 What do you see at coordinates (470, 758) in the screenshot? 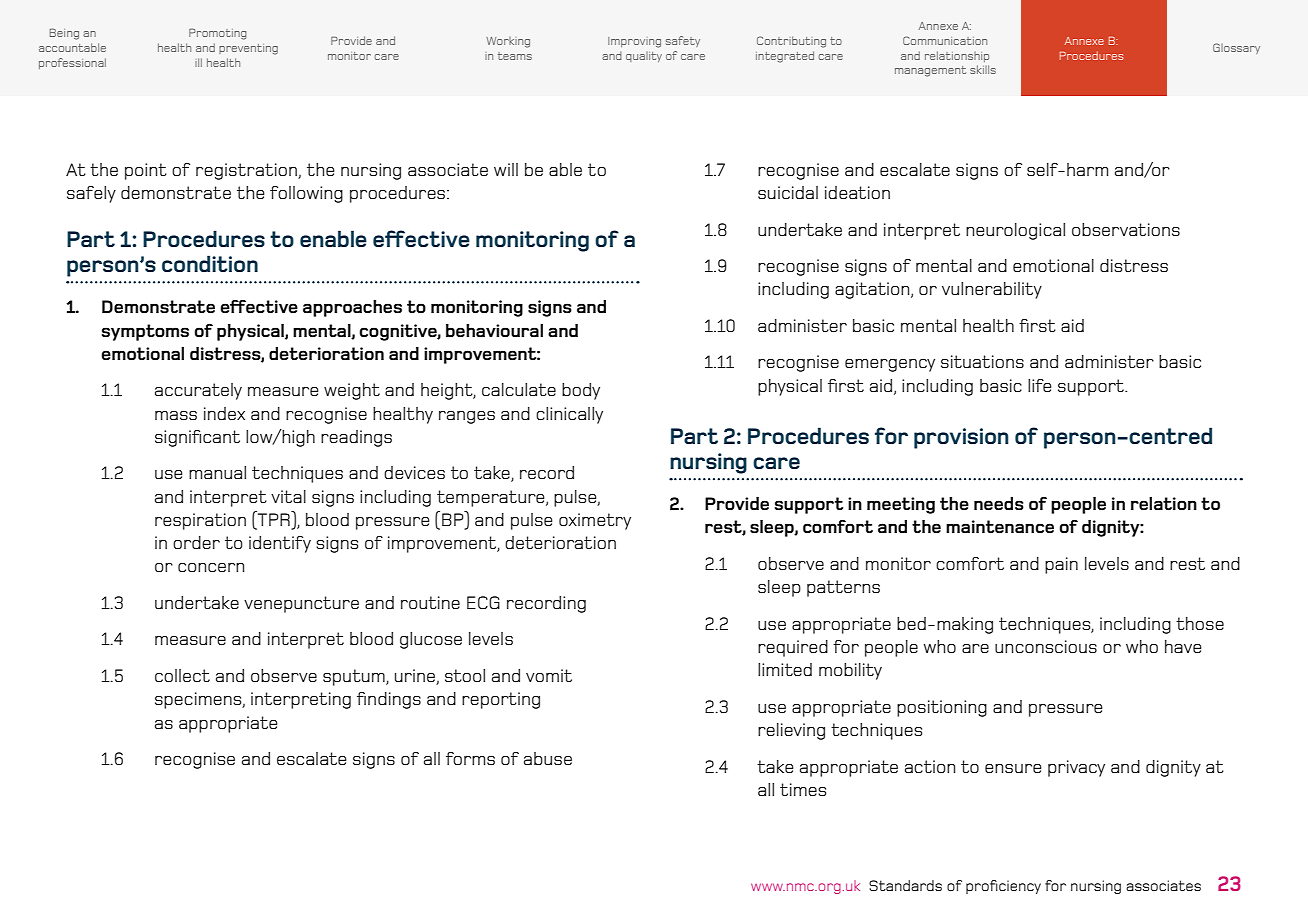
I see `forms` at bounding box center [470, 758].
